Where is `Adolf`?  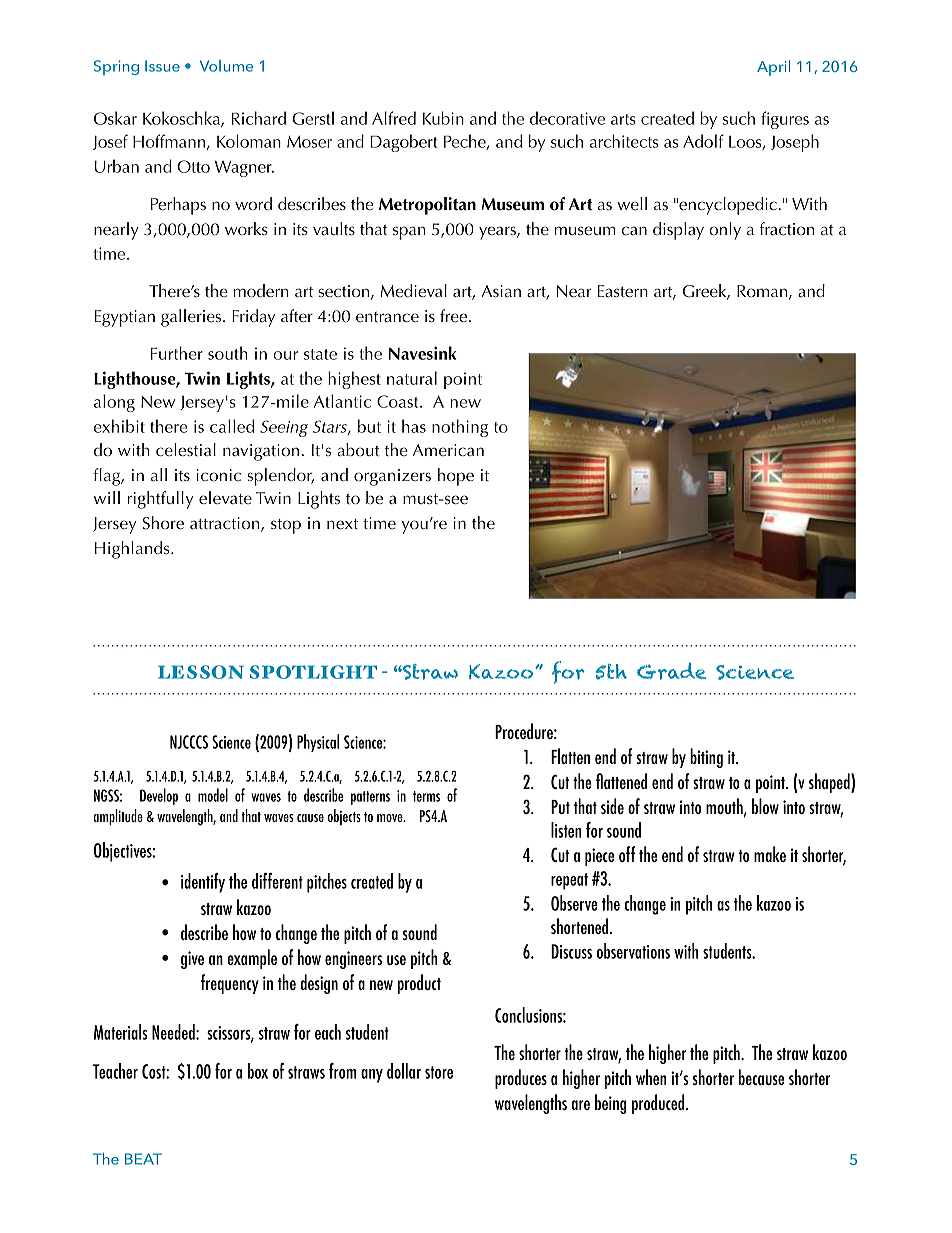 Adolf is located at coordinates (703, 141).
